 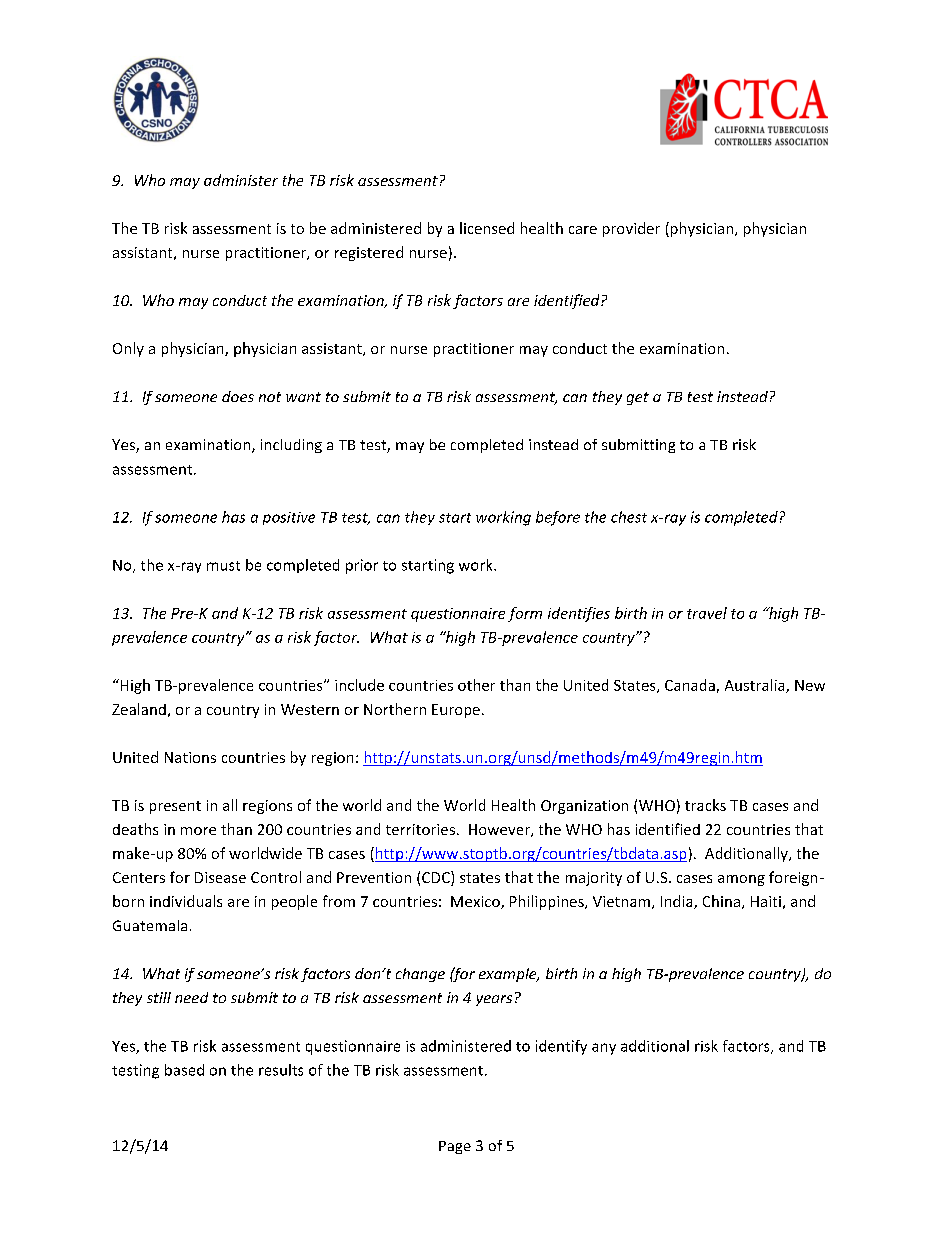 What do you see at coordinates (369, 253) in the screenshot?
I see `registered` at bounding box center [369, 253].
